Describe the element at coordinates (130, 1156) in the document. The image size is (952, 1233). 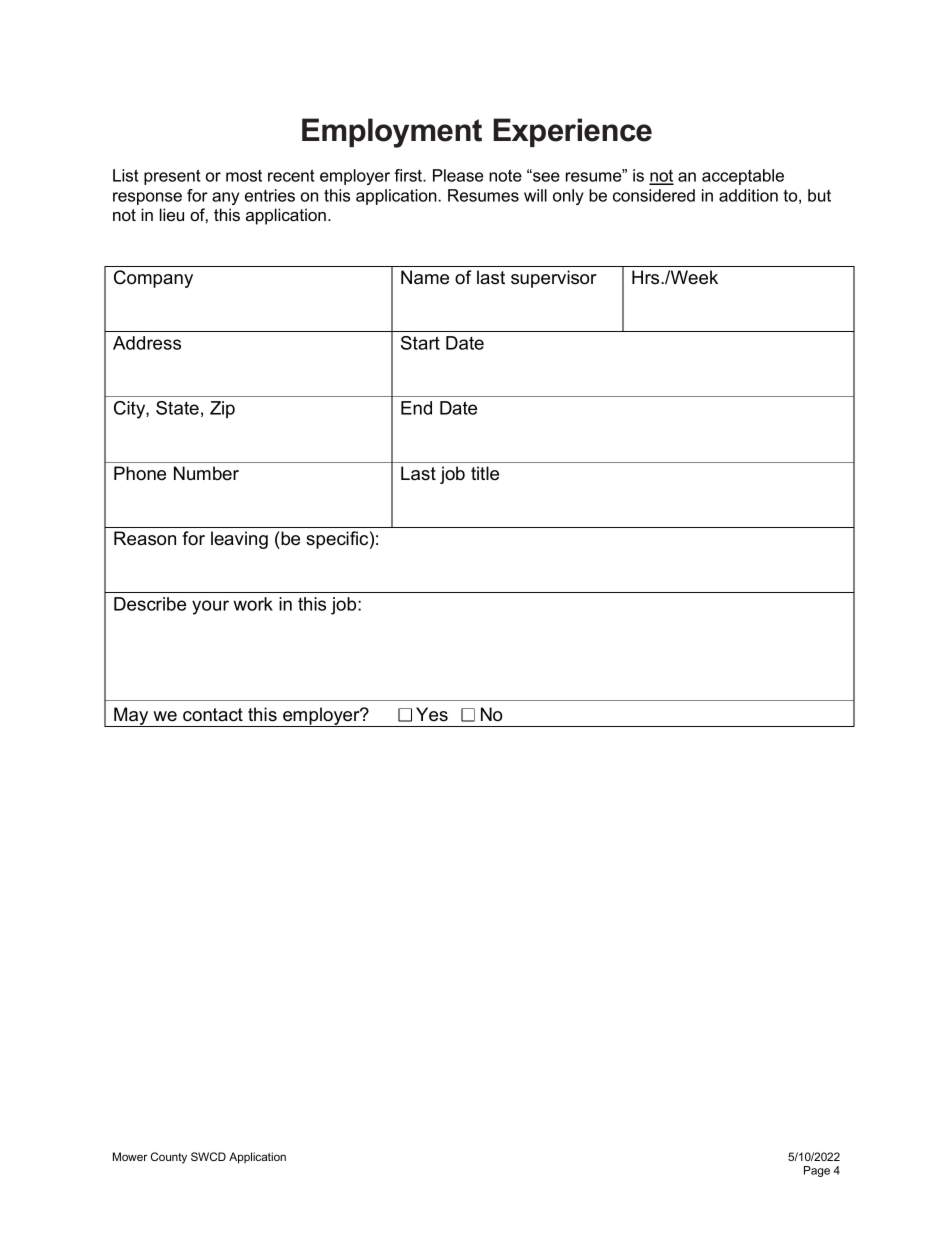
I see `Mower` at that location.
